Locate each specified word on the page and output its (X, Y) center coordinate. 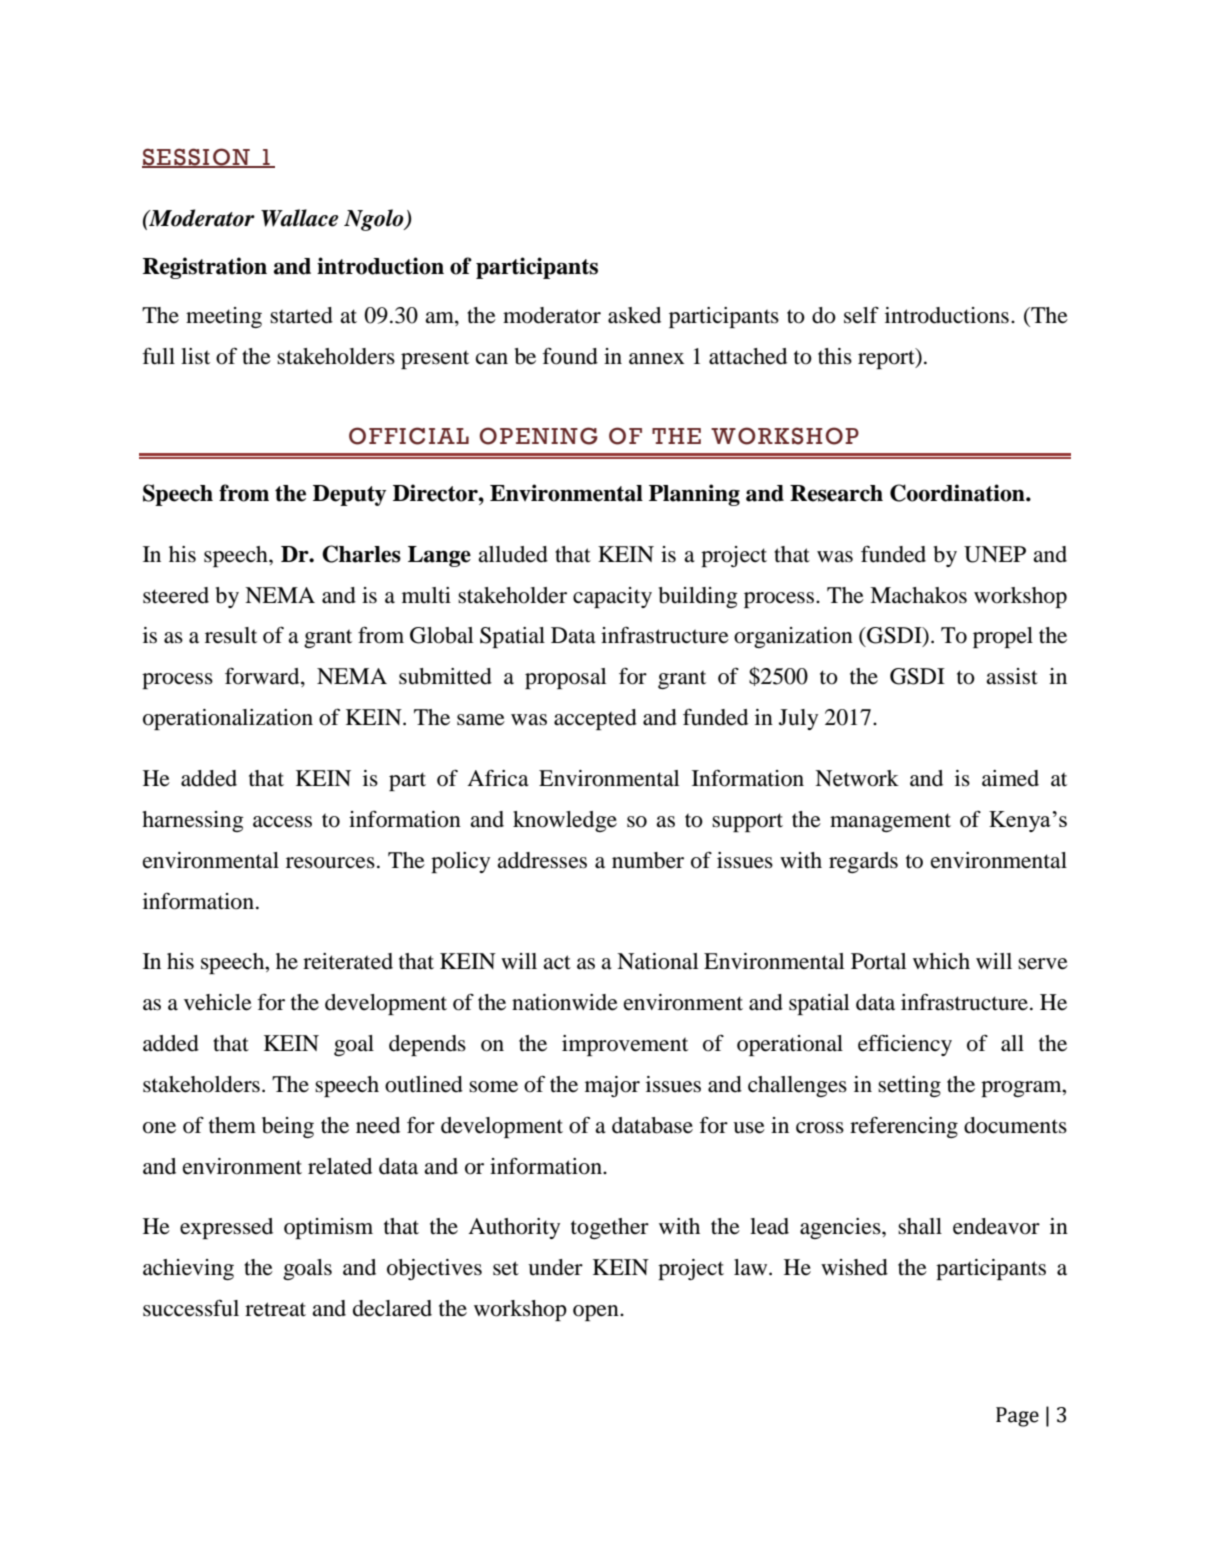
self (861, 315)
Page (1017, 1417)
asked (634, 315)
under (555, 1267)
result (231, 635)
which (941, 961)
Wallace (299, 218)
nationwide (565, 1002)
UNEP (995, 554)
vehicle (218, 1002)
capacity (612, 597)
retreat (275, 1309)
